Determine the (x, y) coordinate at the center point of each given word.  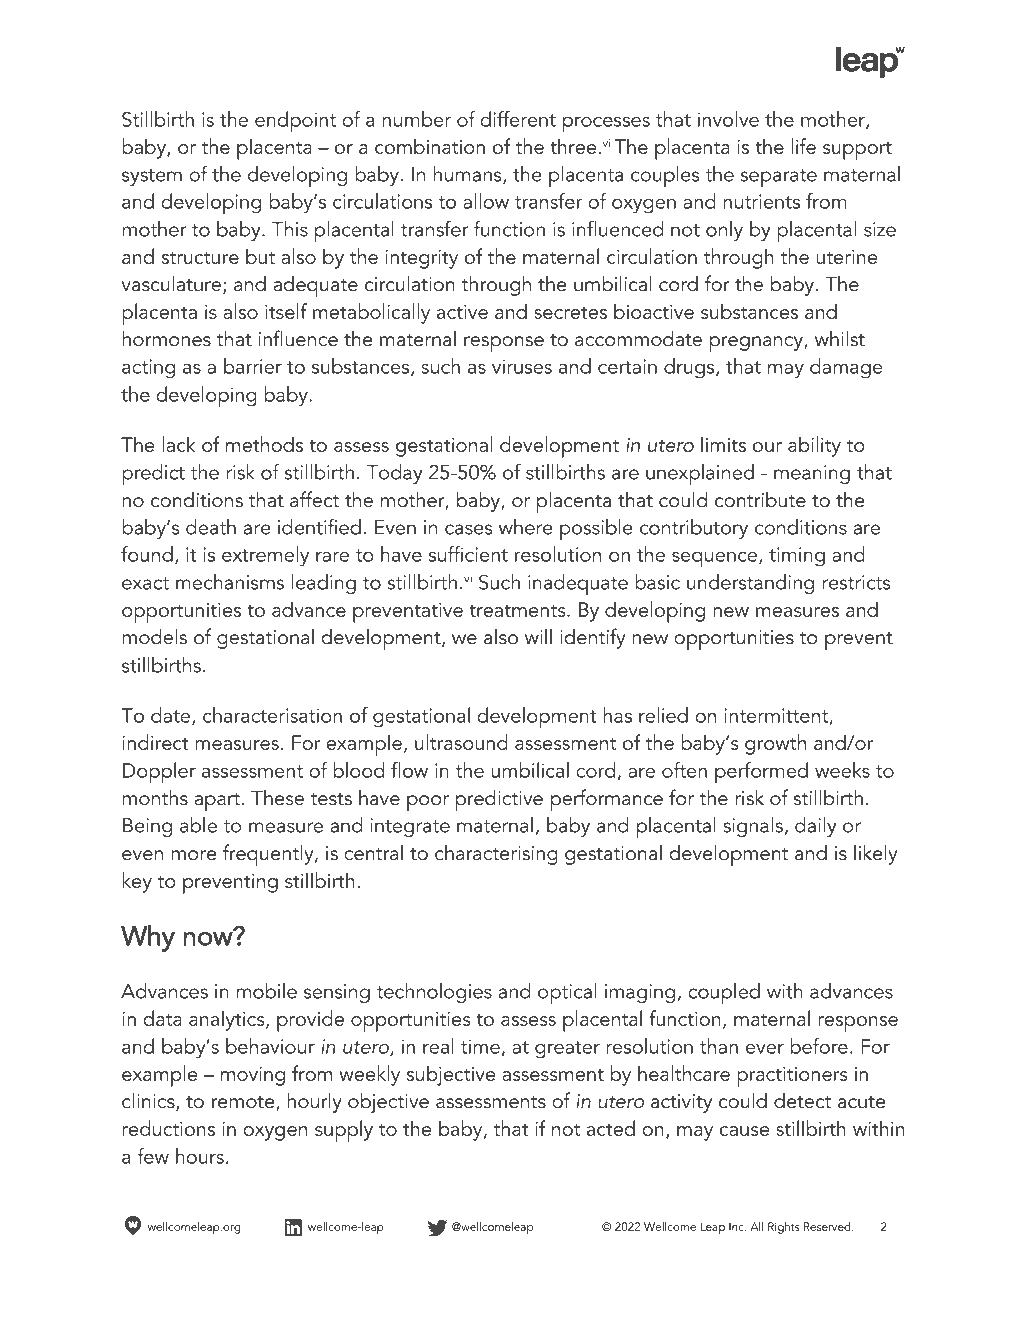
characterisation (272, 715)
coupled (724, 993)
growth (775, 744)
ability (814, 446)
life (803, 146)
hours (200, 1156)
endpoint (295, 122)
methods (264, 444)
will (538, 636)
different (518, 119)
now (209, 938)
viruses (522, 366)
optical (567, 993)
